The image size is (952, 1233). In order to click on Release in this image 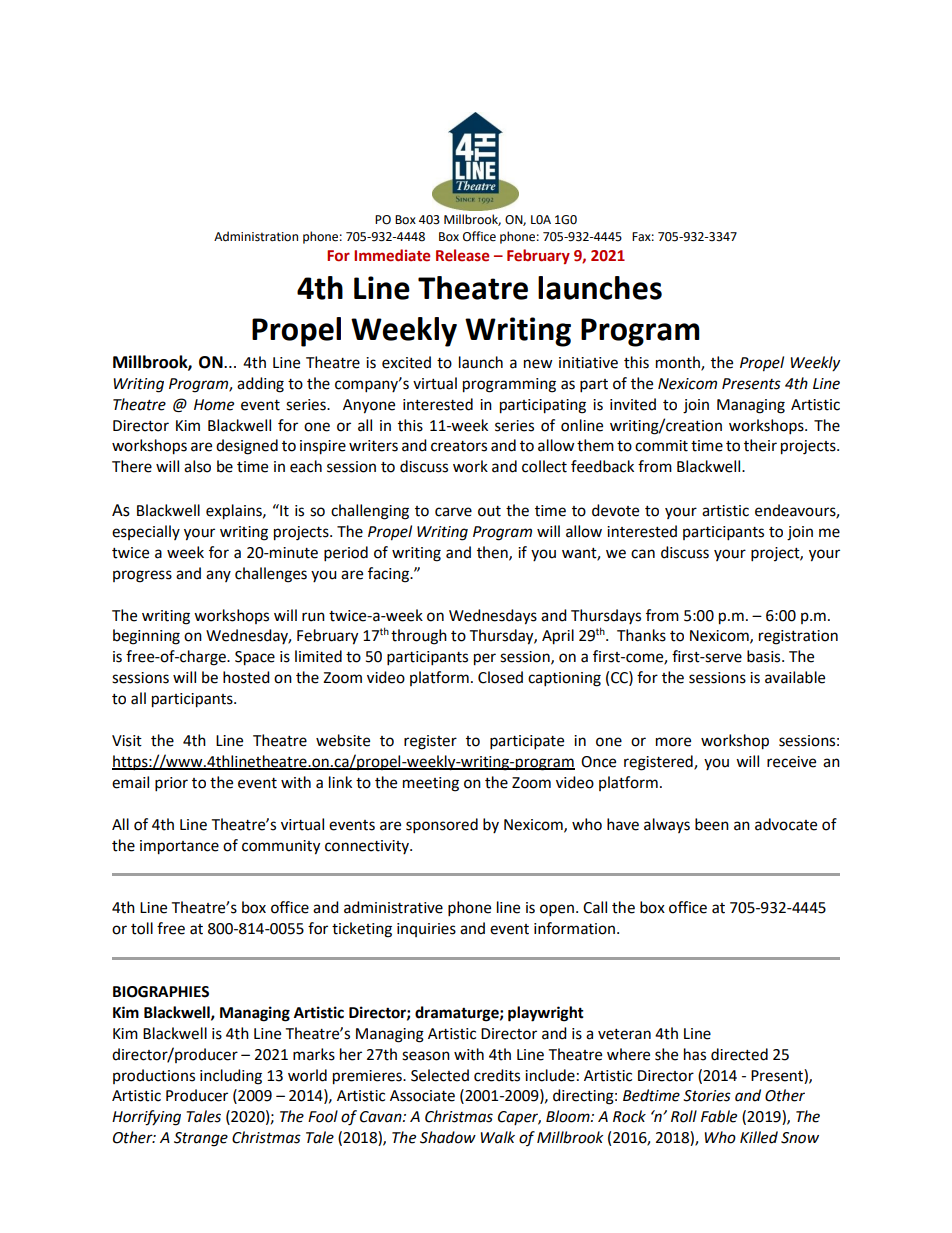, I will do `click(462, 255)`.
